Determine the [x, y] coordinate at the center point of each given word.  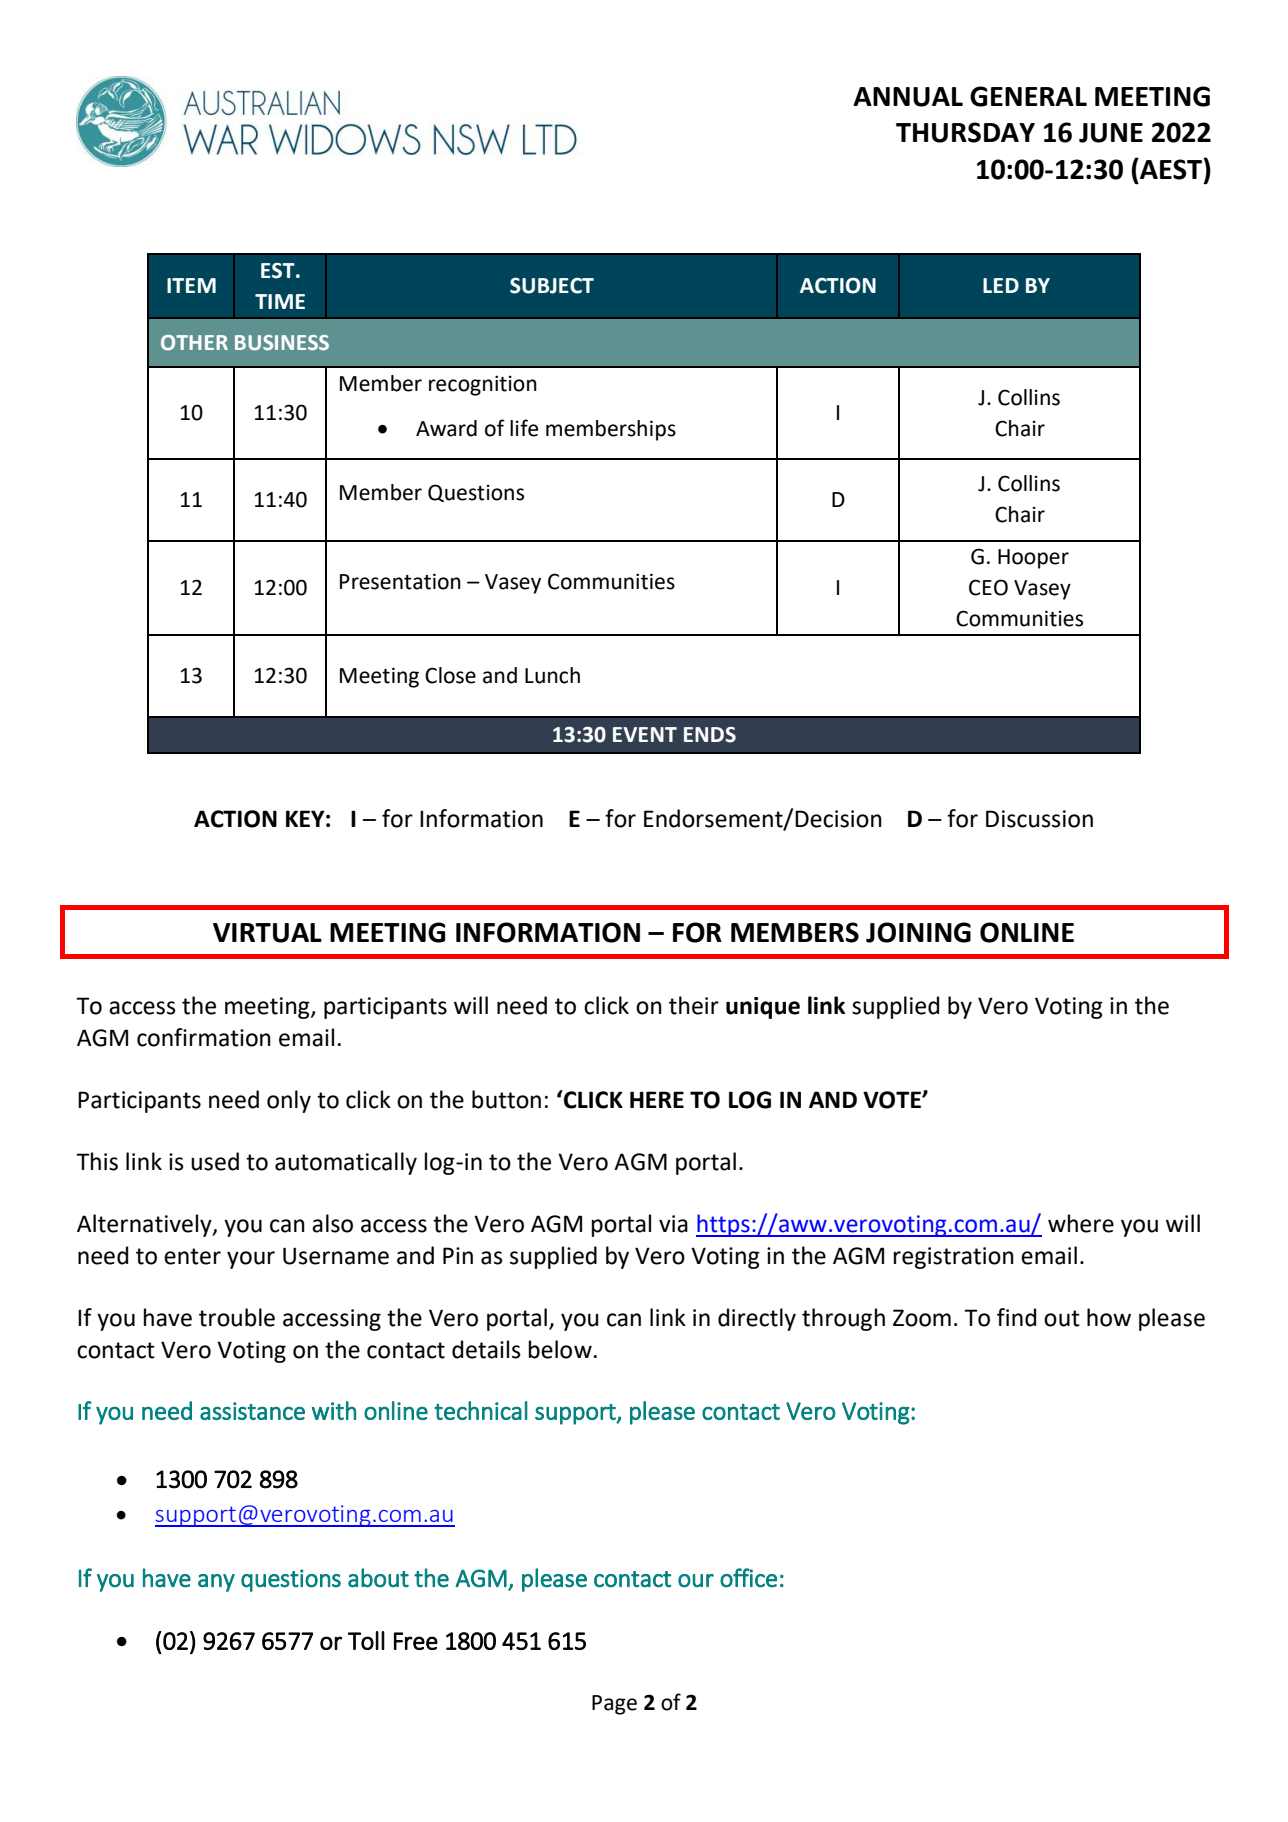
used [215, 1161]
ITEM [191, 285]
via [673, 1224]
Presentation [400, 581]
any [216, 1583]
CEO [988, 587]
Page [614, 1705]
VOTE [893, 1100]
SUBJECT [552, 285]
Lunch [552, 675]
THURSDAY [965, 132]
